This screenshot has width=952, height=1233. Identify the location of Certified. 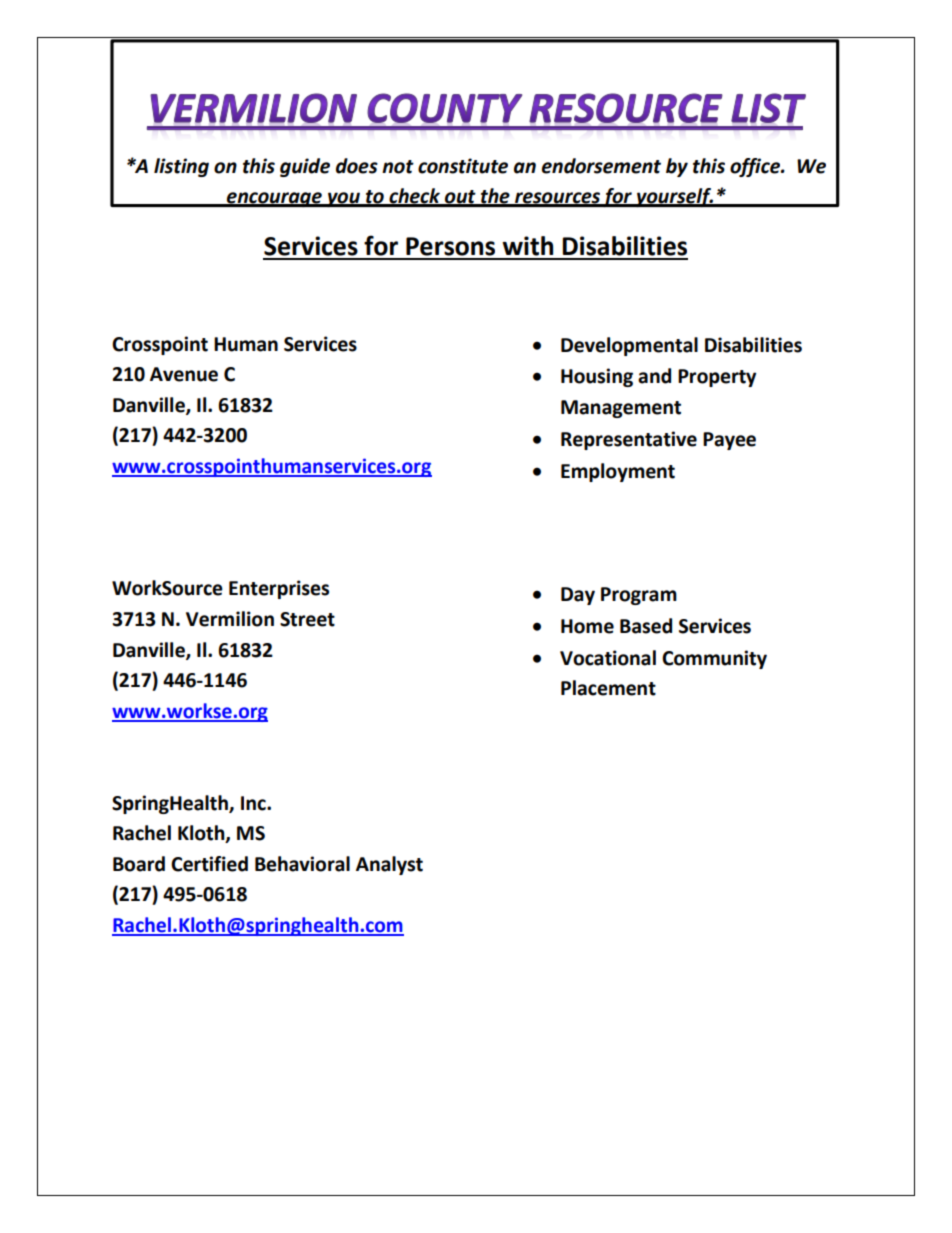
(209, 864).
